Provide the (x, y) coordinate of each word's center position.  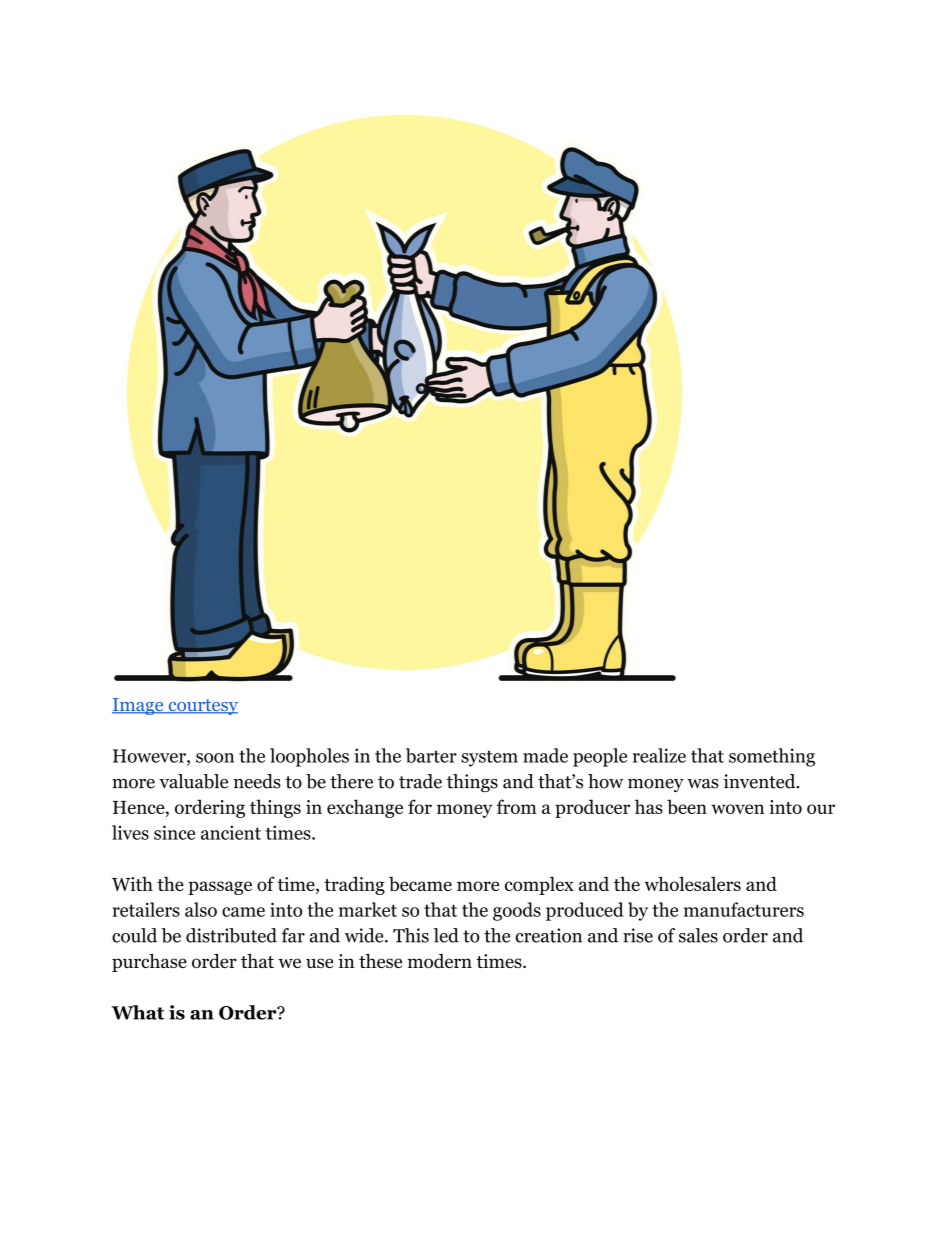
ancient (231, 832)
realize (659, 755)
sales (698, 935)
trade (420, 781)
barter (431, 755)
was (703, 784)
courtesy (202, 707)
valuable (193, 781)
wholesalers (693, 883)
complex (539, 885)
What (137, 1012)
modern (440, 961)
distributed (231, 935)
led (446, 935)
